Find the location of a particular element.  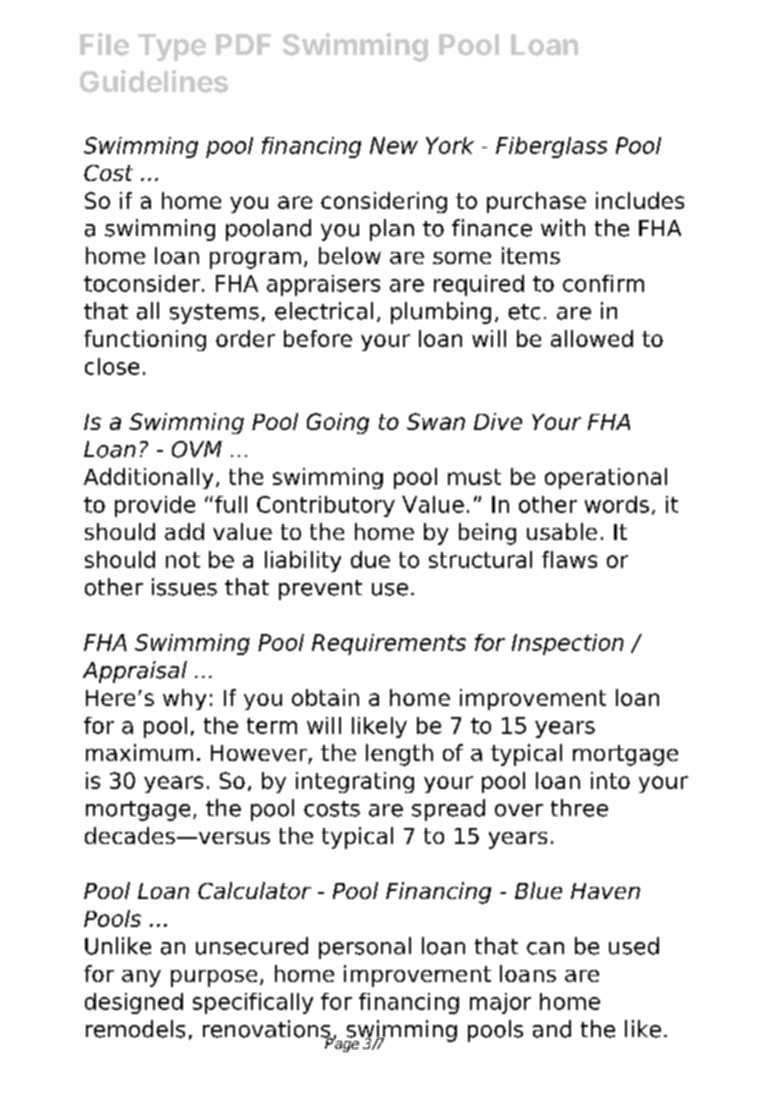

integrating is located at coordinates (355, 782).
